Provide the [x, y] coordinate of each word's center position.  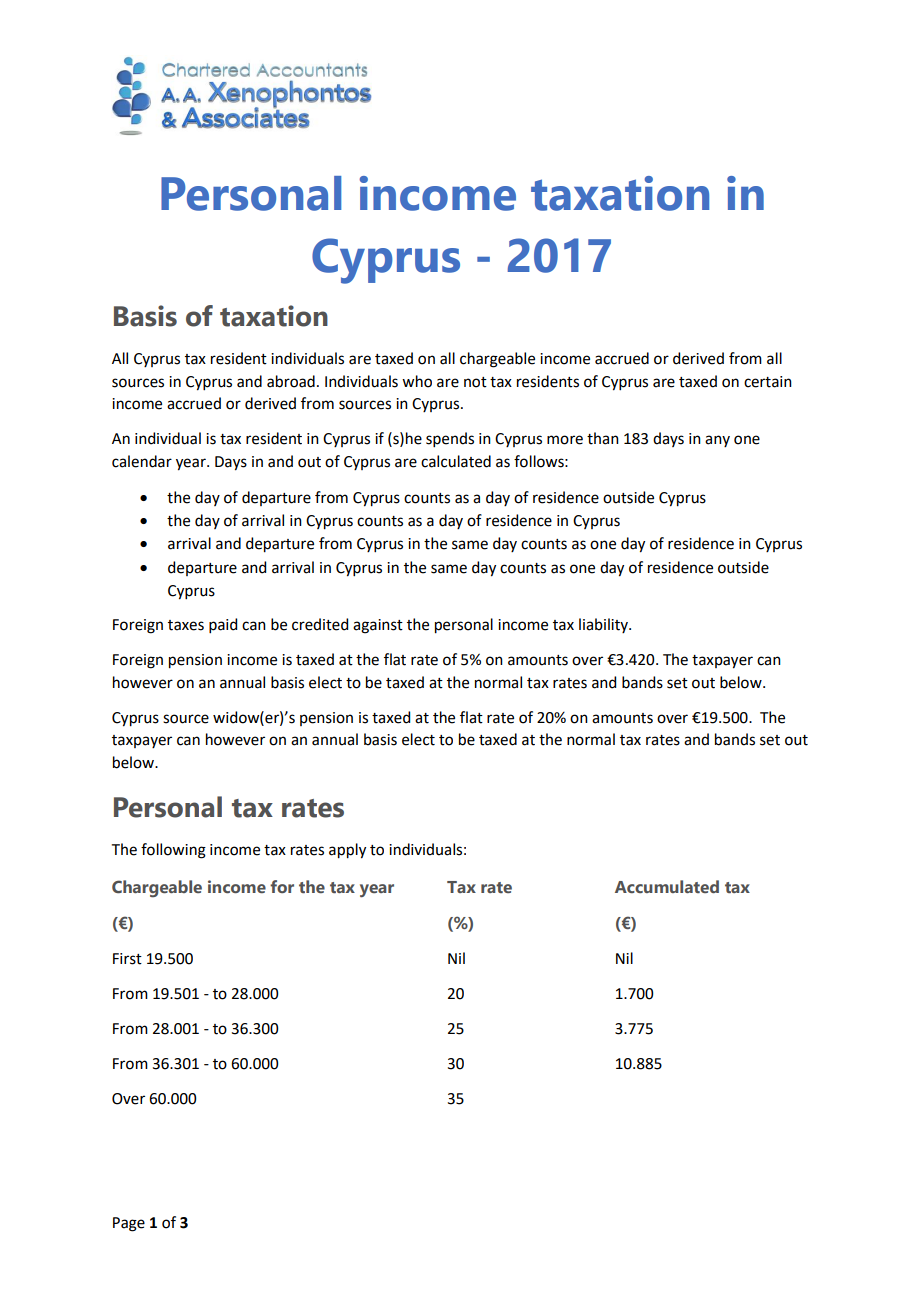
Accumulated [667, 886]
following [173, 851]
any [717, 441]
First [127, 959]
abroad [291, 381]
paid [223, 625]
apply [347, 851]
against [378, 626]
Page [129, 1224]
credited [320, 624]
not [475, 382]
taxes [186, 625]
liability [604, 625]
